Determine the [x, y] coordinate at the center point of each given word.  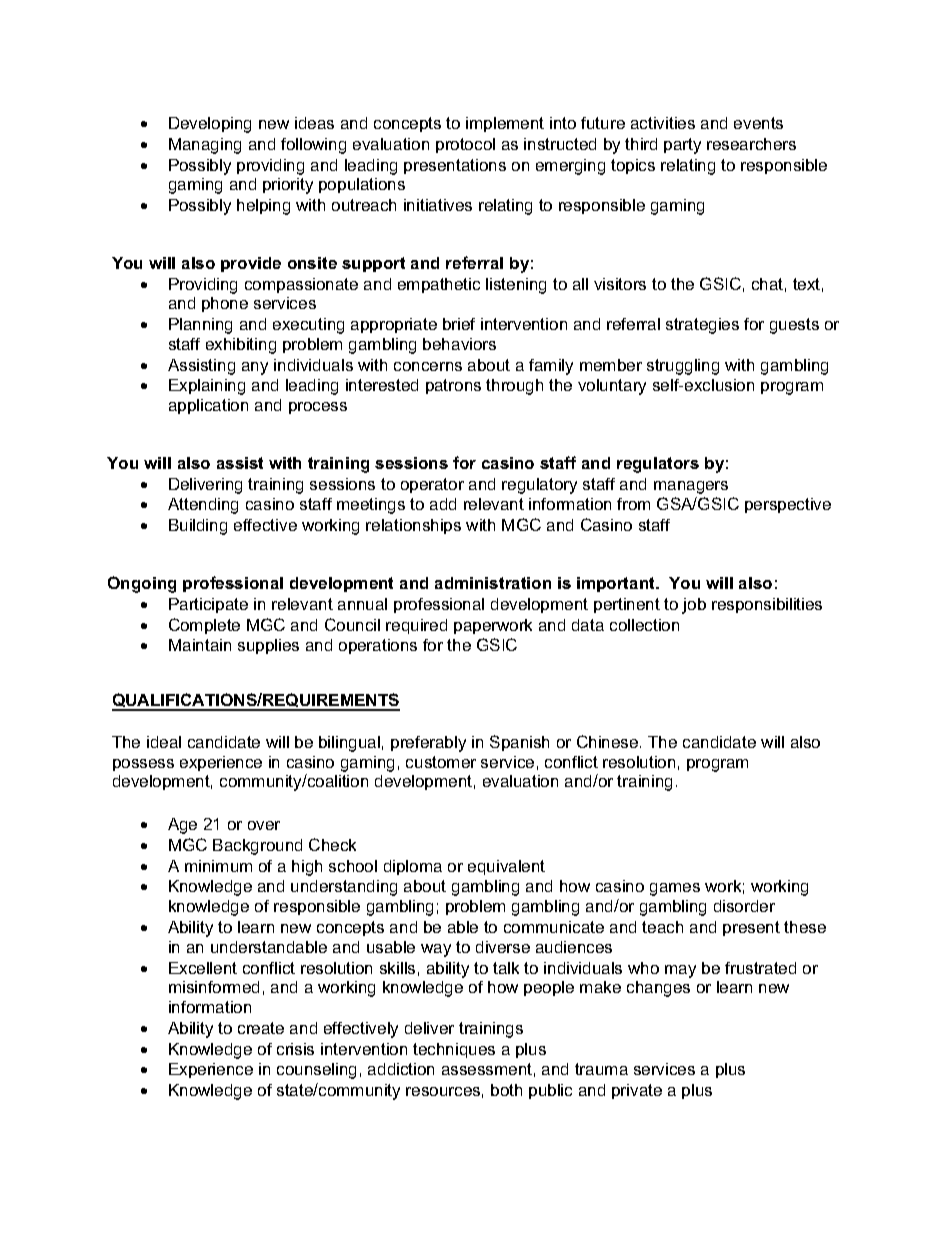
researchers [751, 144]
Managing [205, 146]
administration [493, 583]
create [261, 1028]
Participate [208, 605]
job [694, 606]
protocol [465, 145]
